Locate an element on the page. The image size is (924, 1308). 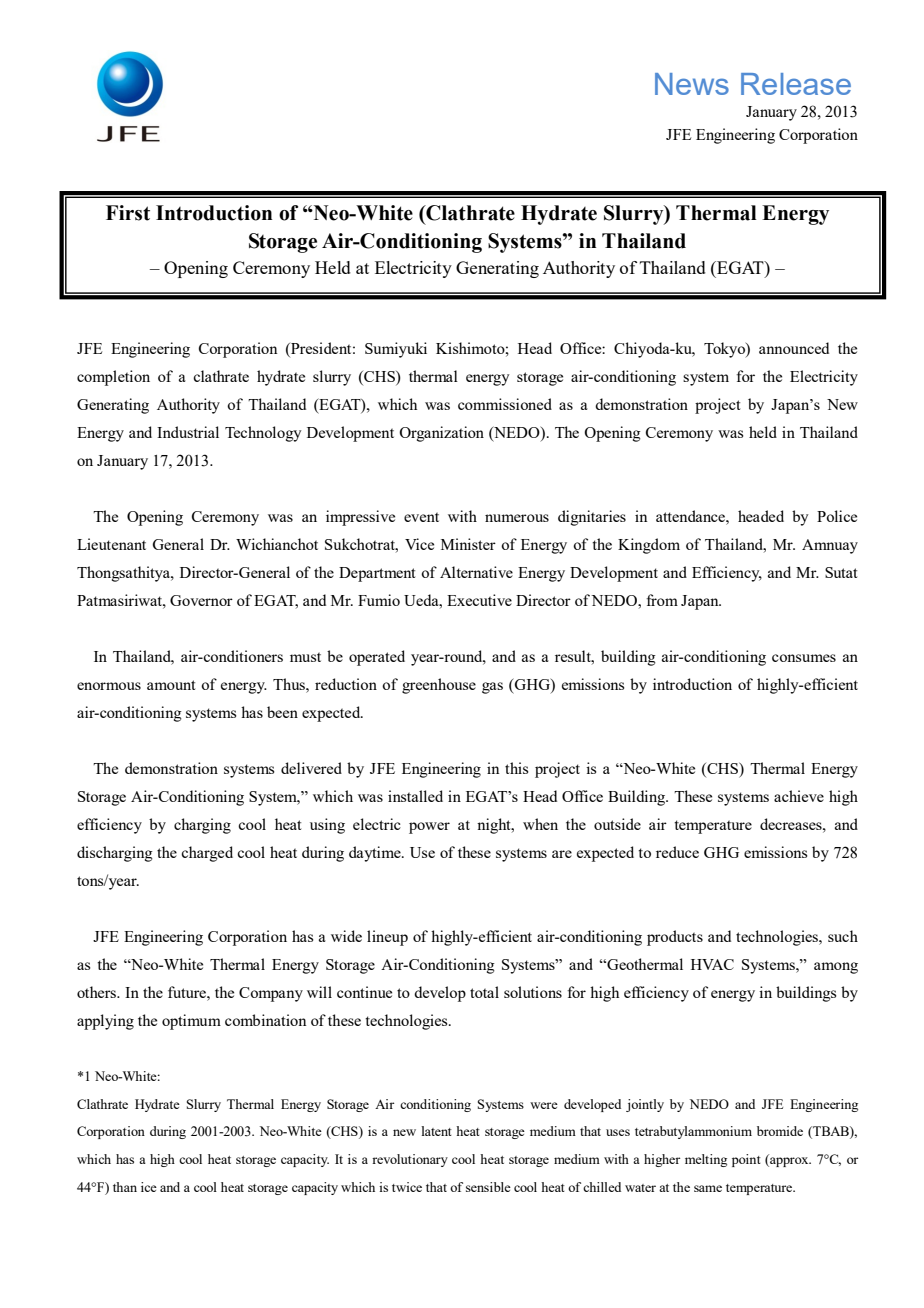
Police is located at coordinates (837, 516).
